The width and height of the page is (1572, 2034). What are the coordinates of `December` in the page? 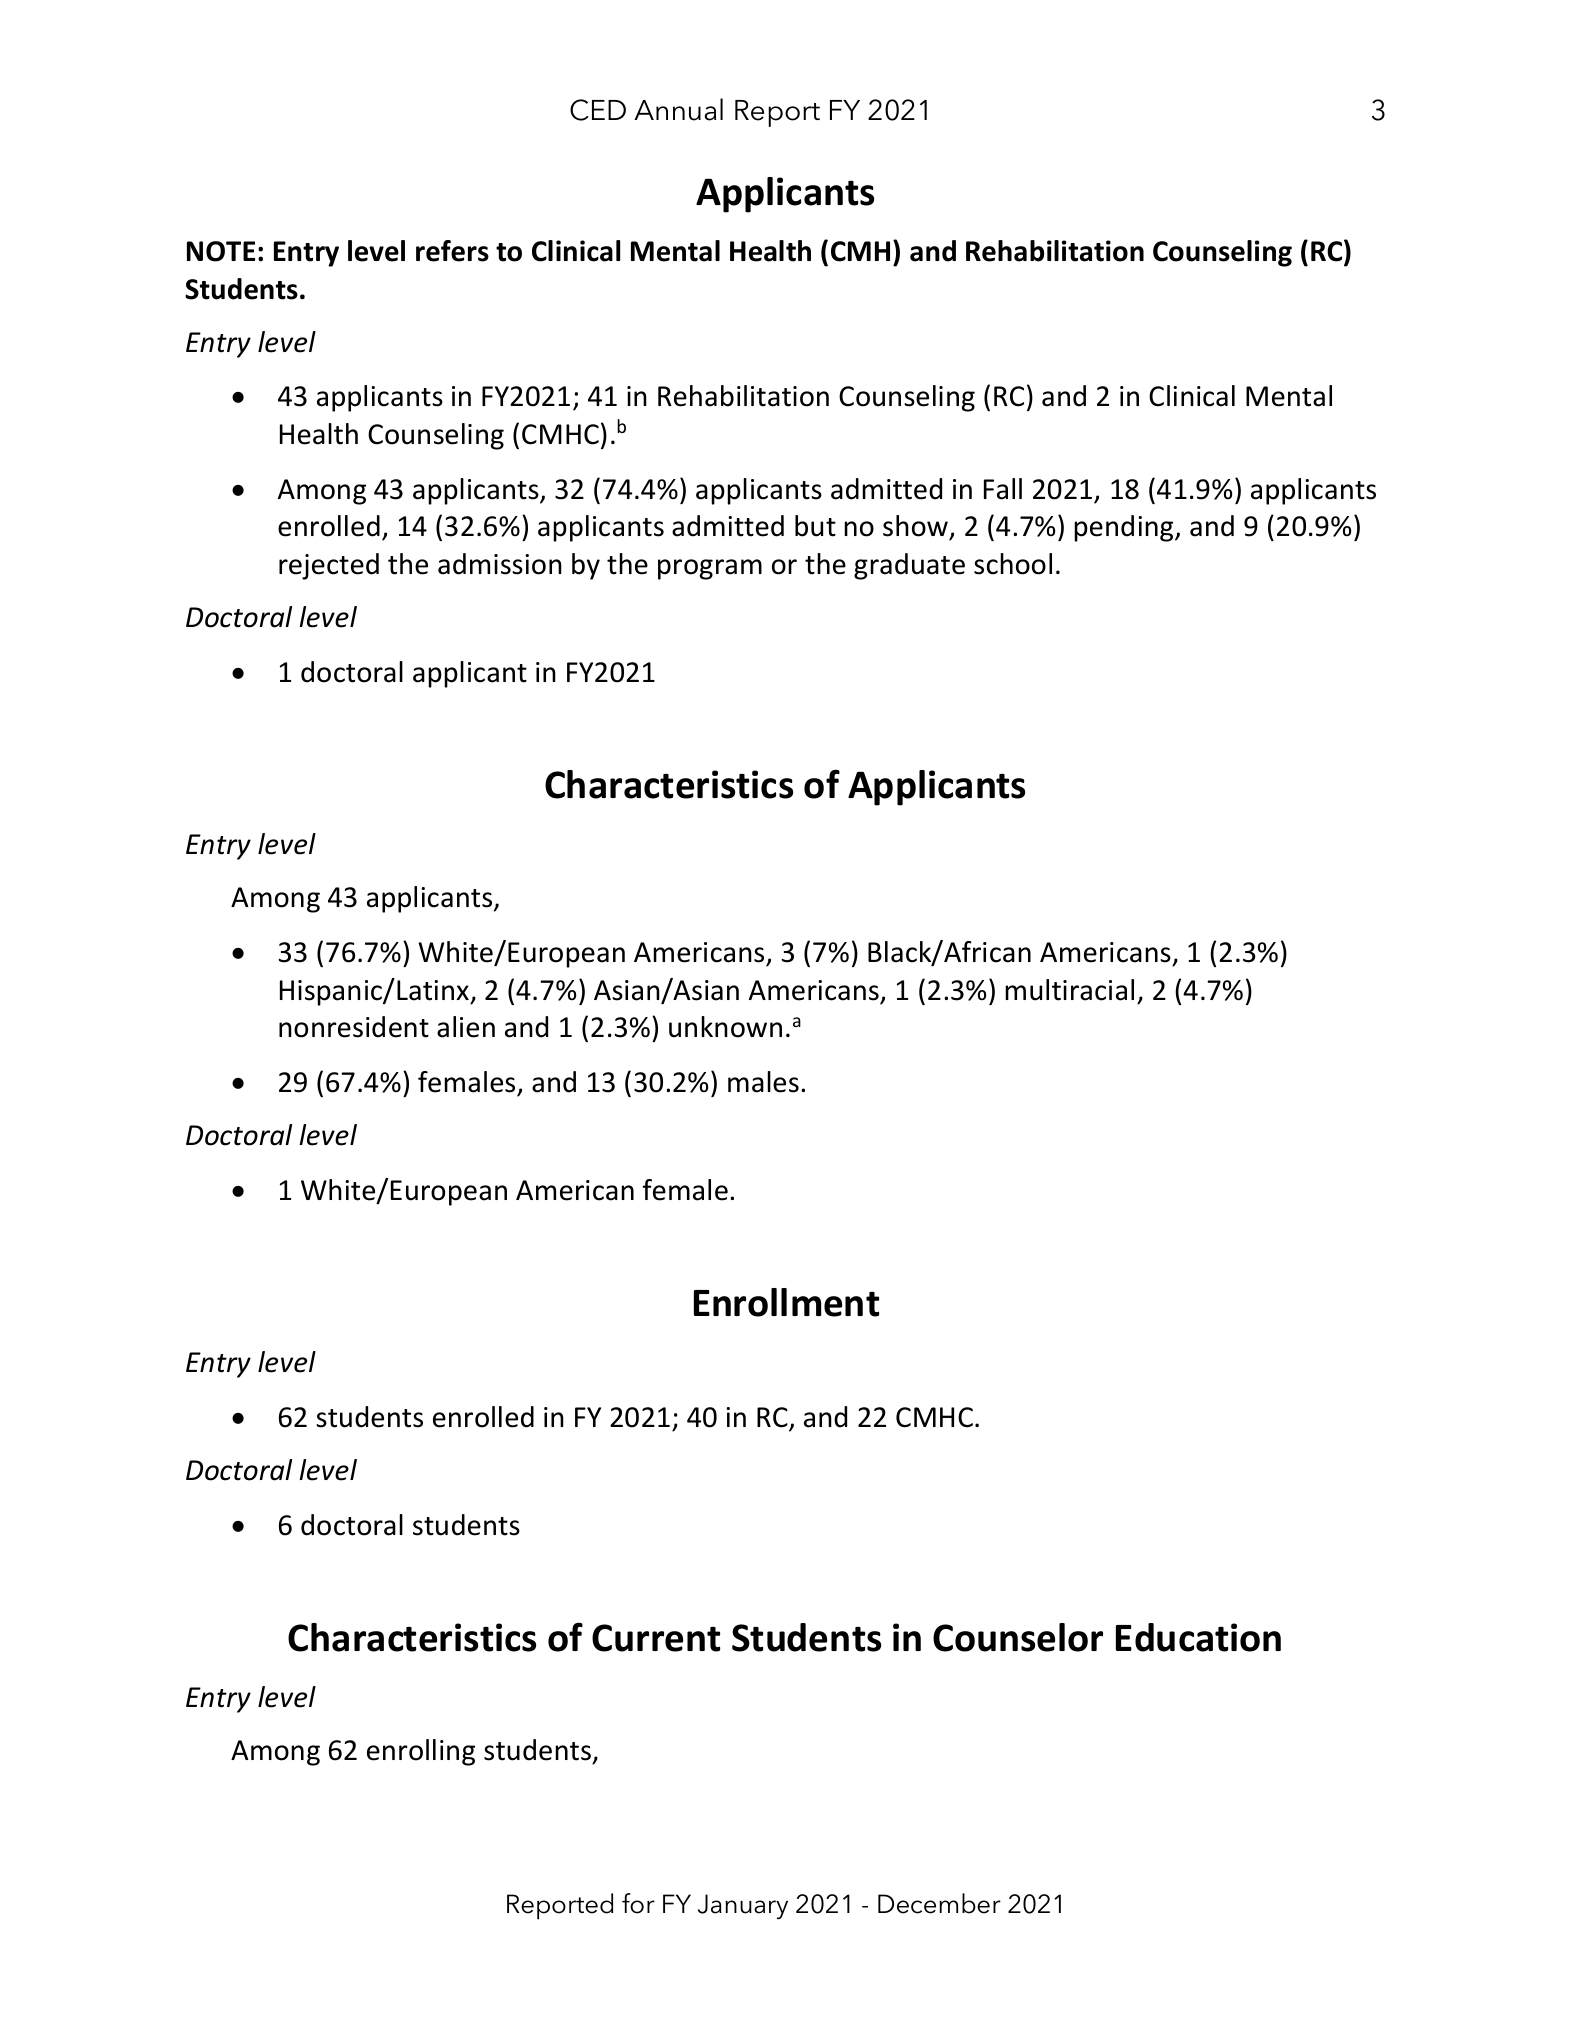 It's located at (939, 1903).
